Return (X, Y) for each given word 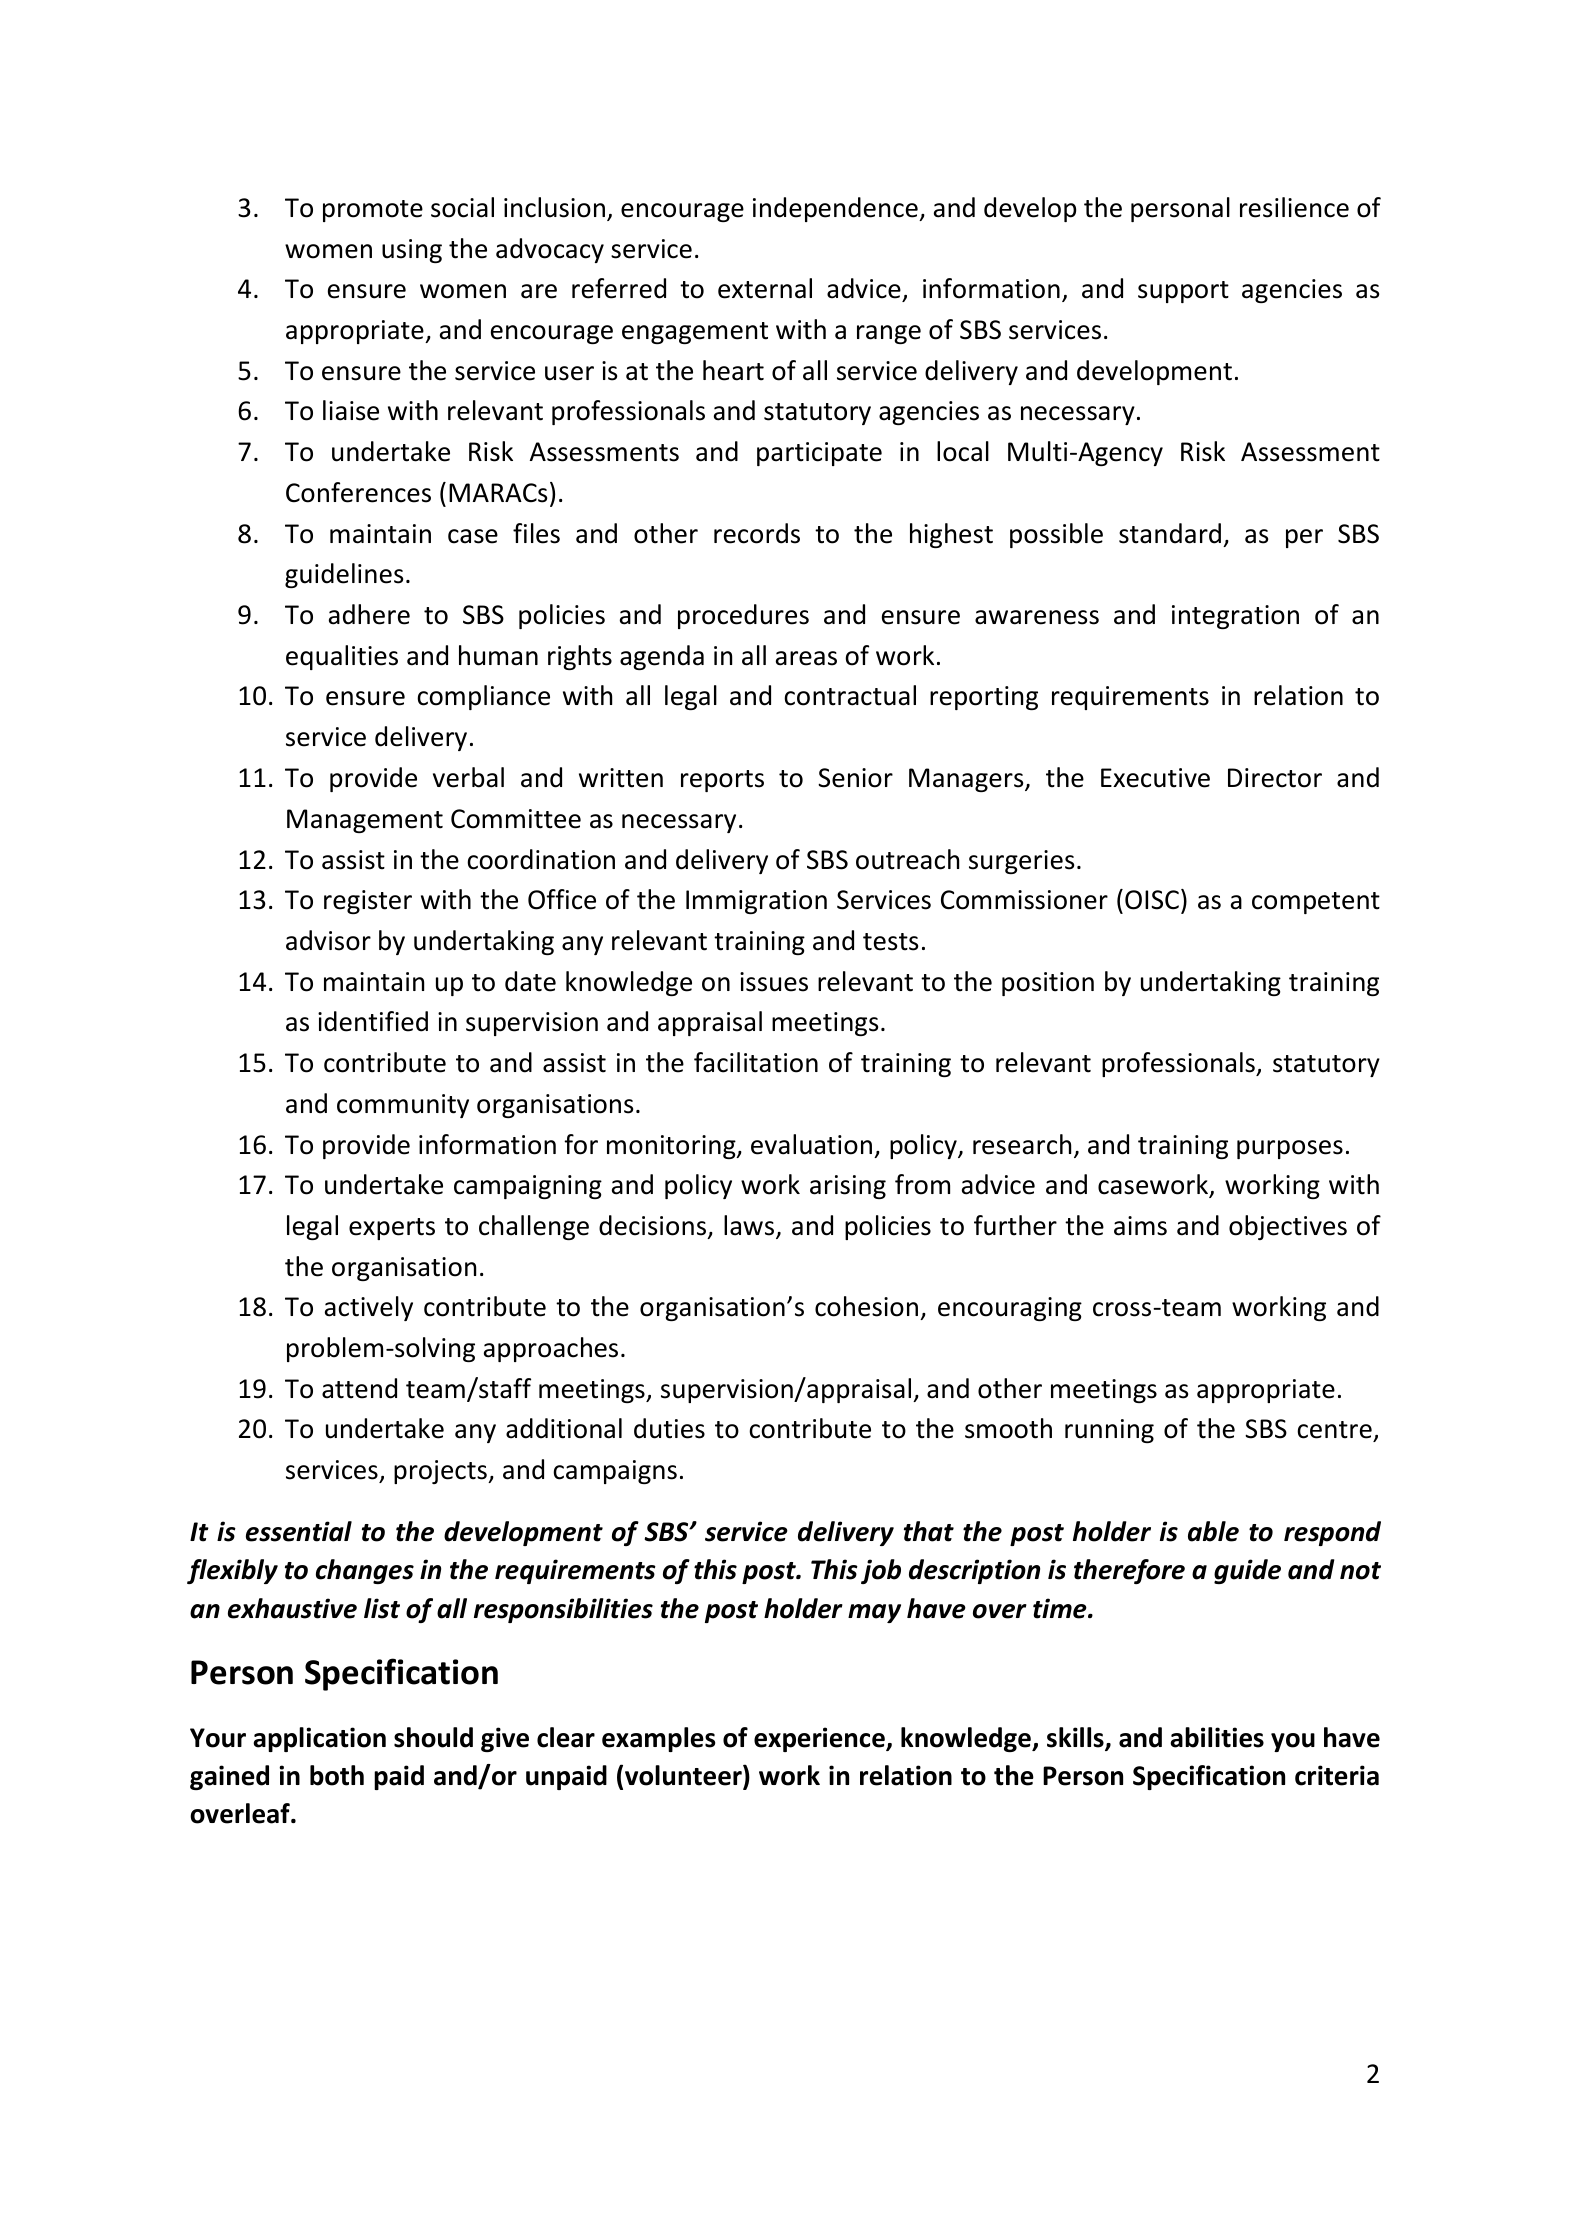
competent (1316, 903)
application (319, 1739)
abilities (1217, 1737)
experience (820, 1739)
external (765, 288)
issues (774, 982)
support (1183, 292)
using (412, 251)
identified (373, 1021)
